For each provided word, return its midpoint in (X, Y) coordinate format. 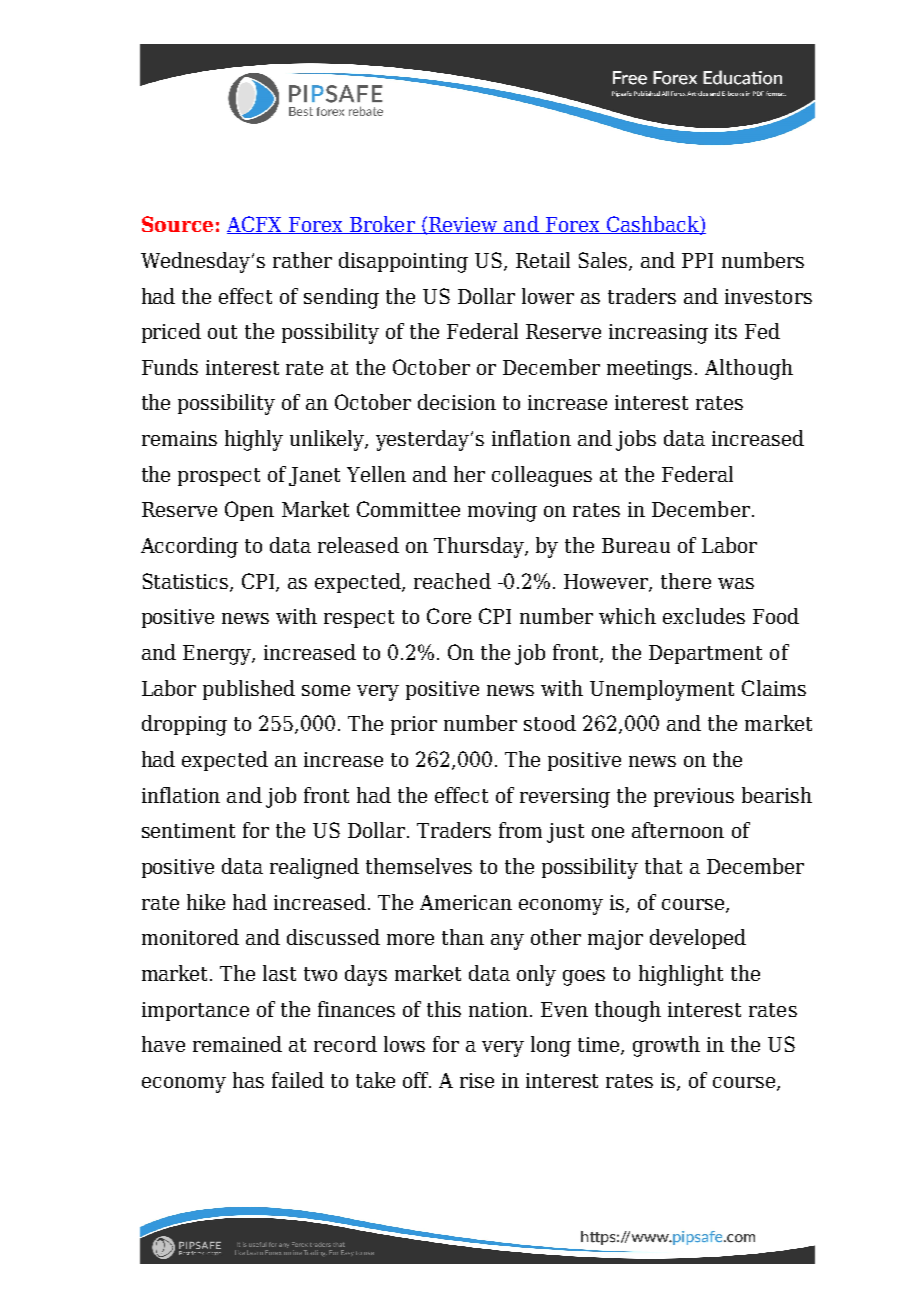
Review (463, 225)
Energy (218, 655)
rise (477, 1080)
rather (302, 260)
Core (449, 616)
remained (237, 1044)
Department (705, 654)
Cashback (652, 225)
